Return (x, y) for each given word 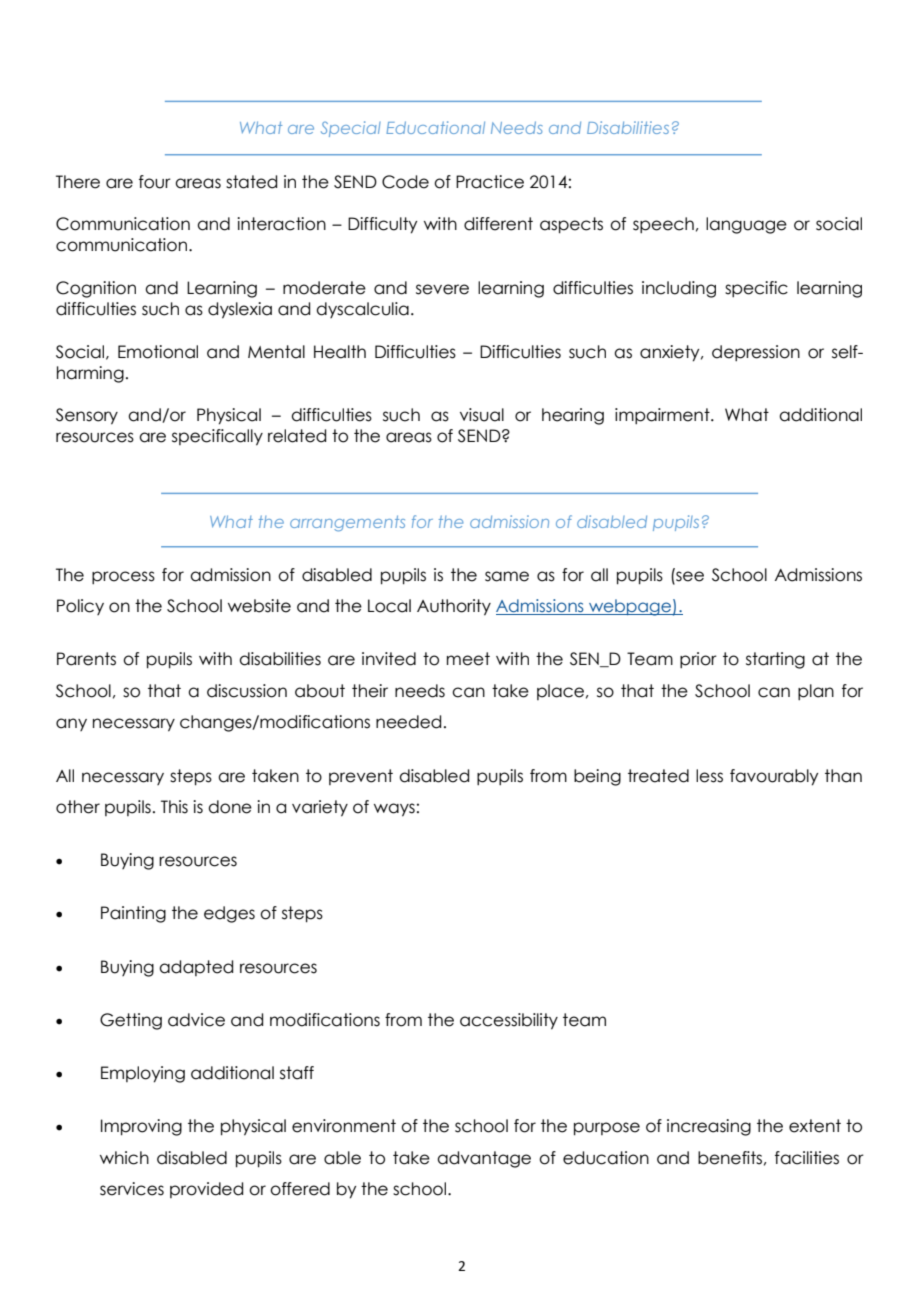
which (124, 1158)
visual (482, 415)
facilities (807, 1158)
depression (756, 353)
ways (394, 810)
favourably (774, 777)
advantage (484, 1159)
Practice (490, 182)
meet (468, 659)
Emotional (158, 352)
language (746, 225)
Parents (86, 659)
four (155, 182)
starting (775, 660)
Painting (133, 914)
